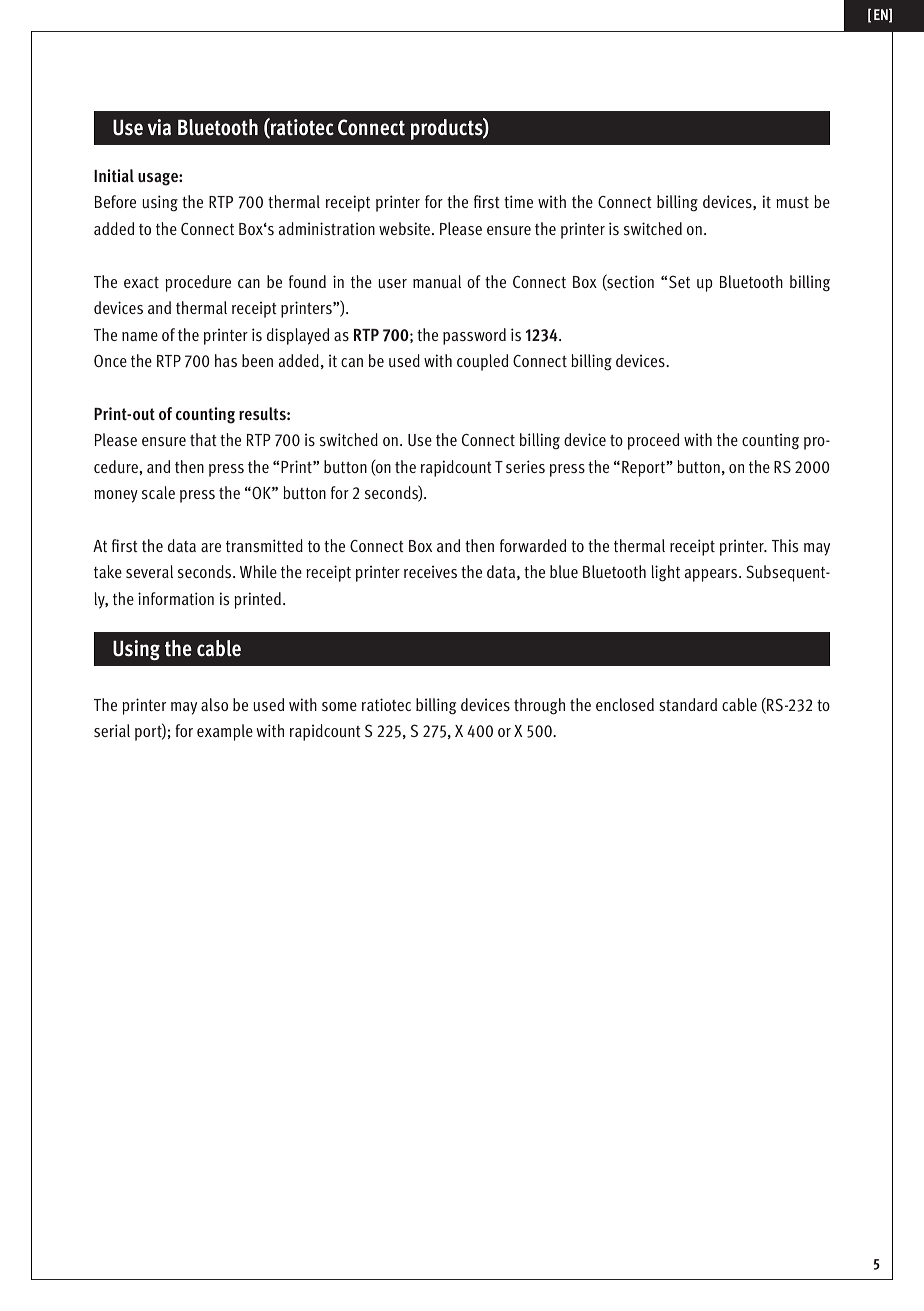 This page has width=924, height=1311. What do you see at coordinates (792, 202) in the page?
I see `must` at bounding box center [792, 202].
